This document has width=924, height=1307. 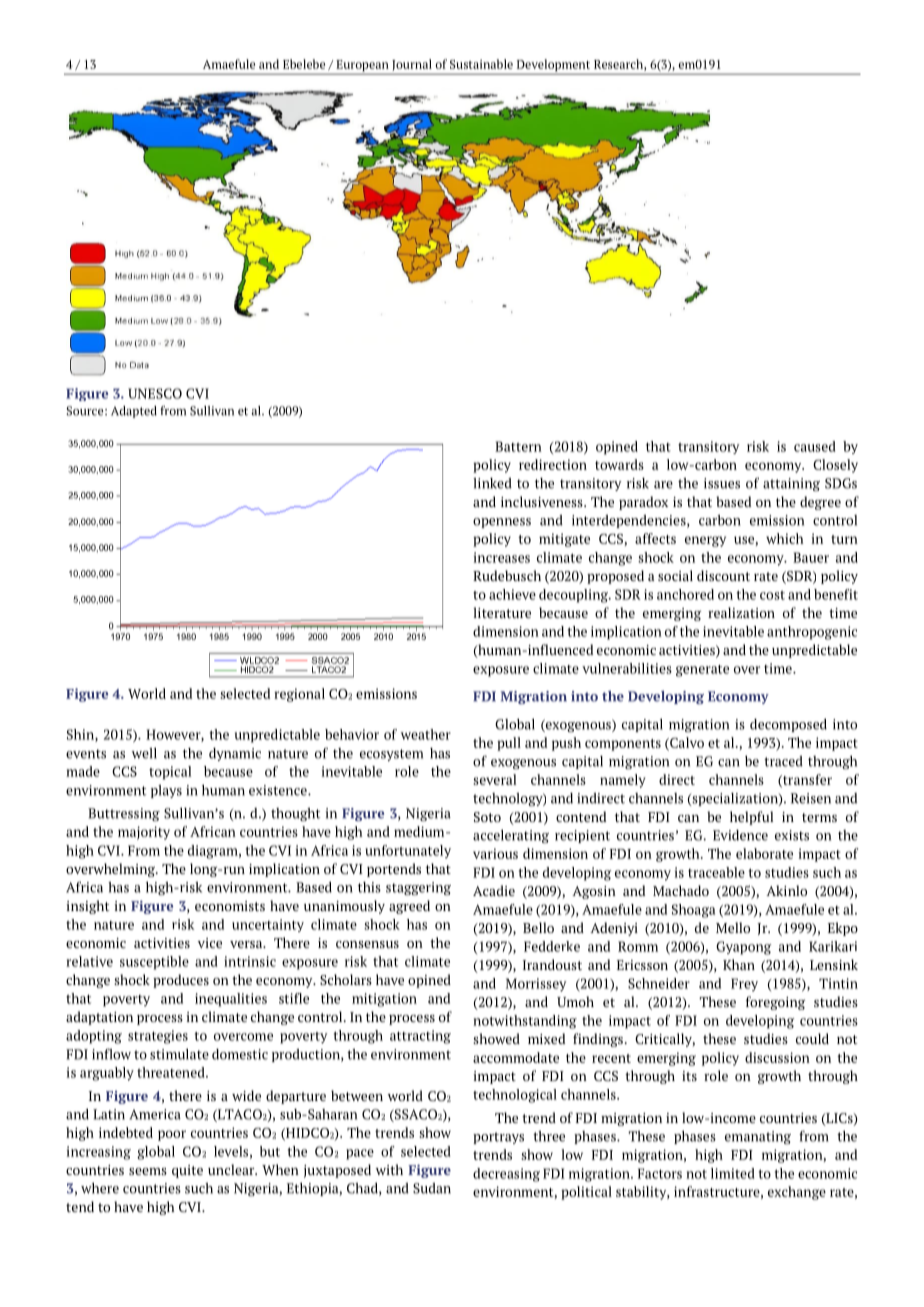 I want to click on which, so click(x=785, y=538).
